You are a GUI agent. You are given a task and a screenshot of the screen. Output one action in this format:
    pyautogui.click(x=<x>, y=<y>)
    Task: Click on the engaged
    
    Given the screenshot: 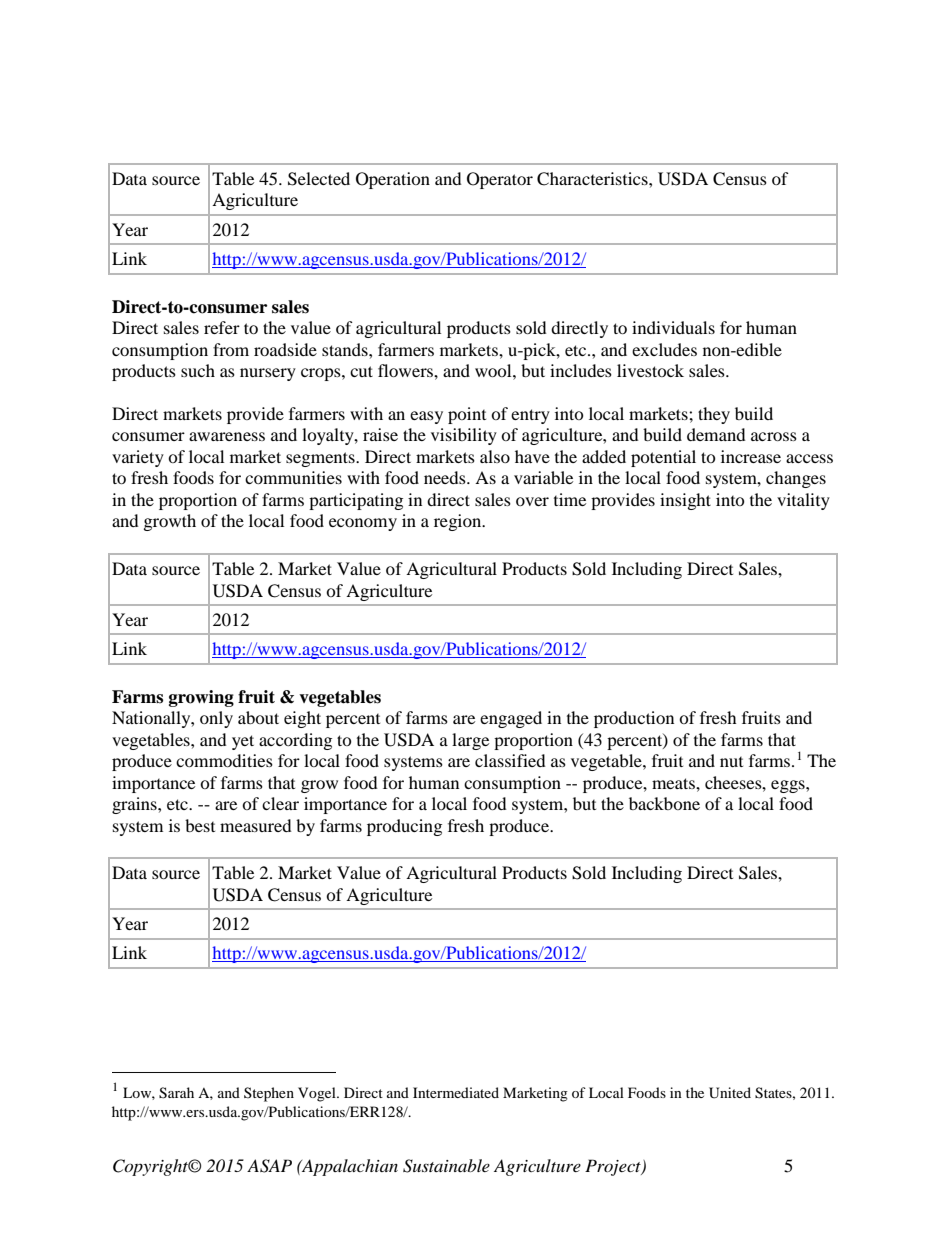 What is the action you would take?
    pyautogui.click(x=511, y=719)
